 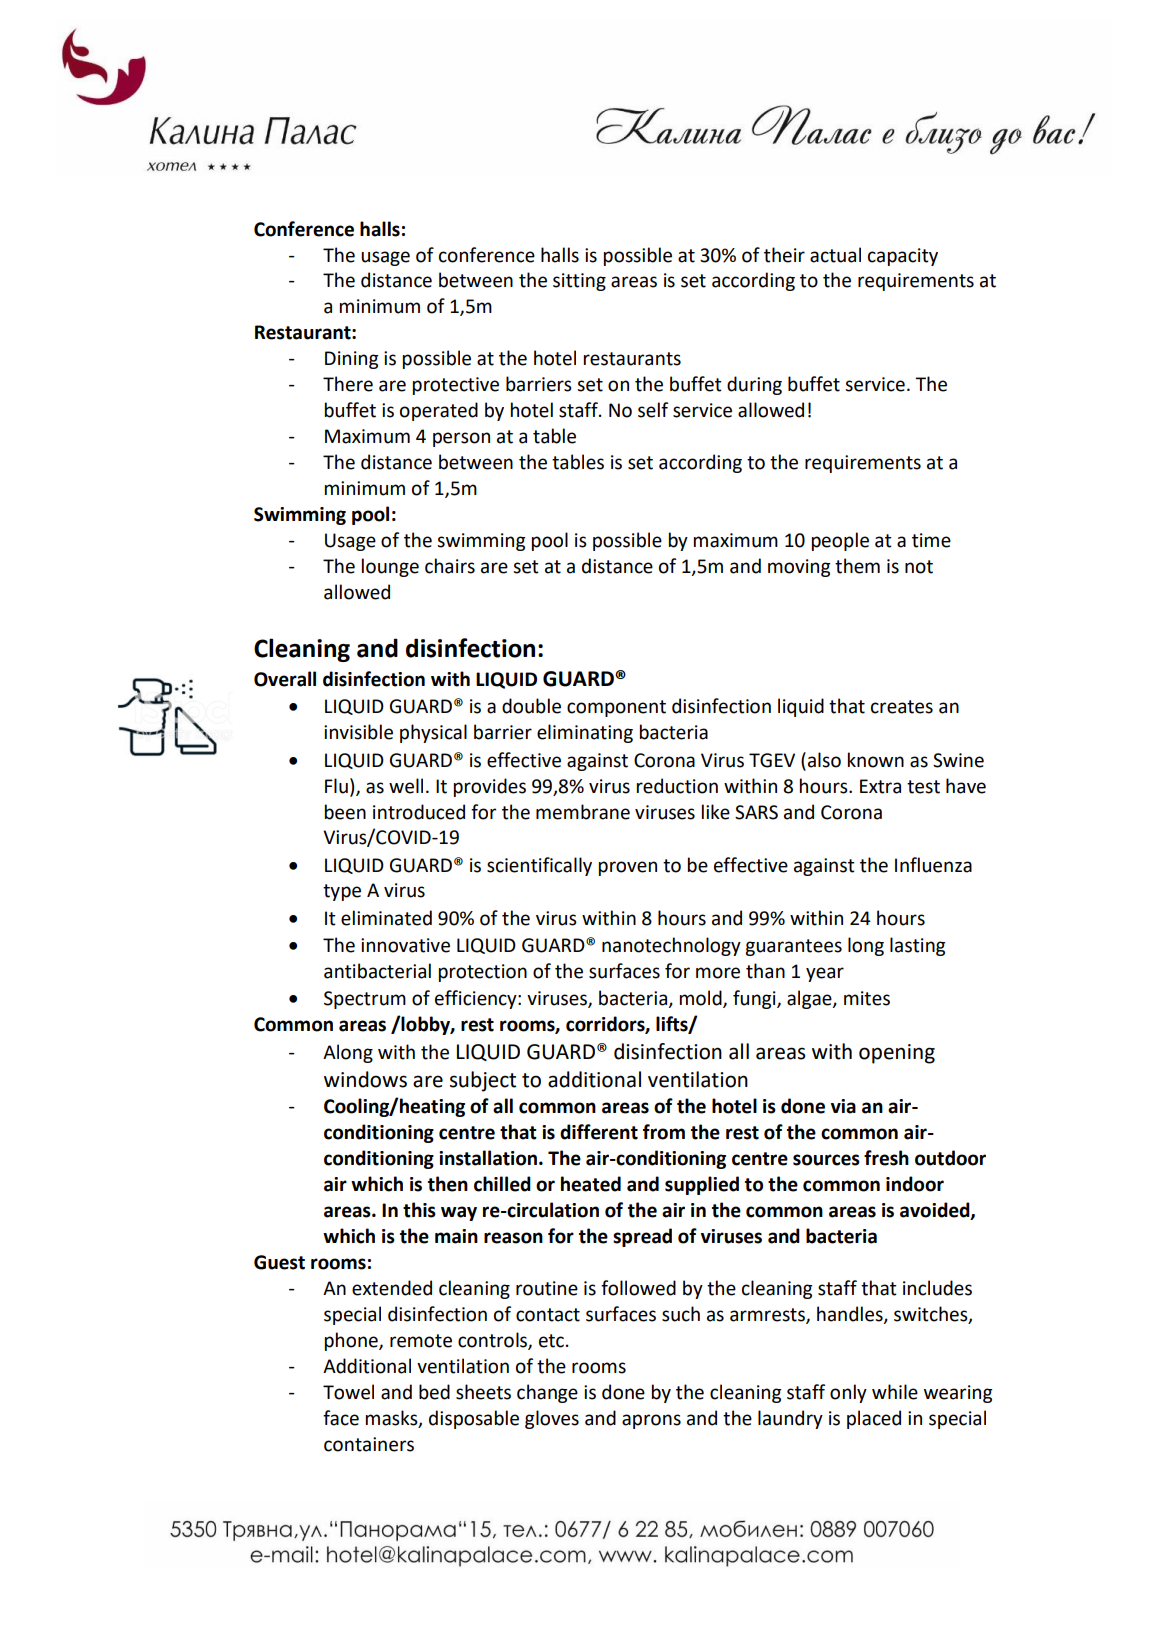 I want to click on been, so click(x=345, y=812).
